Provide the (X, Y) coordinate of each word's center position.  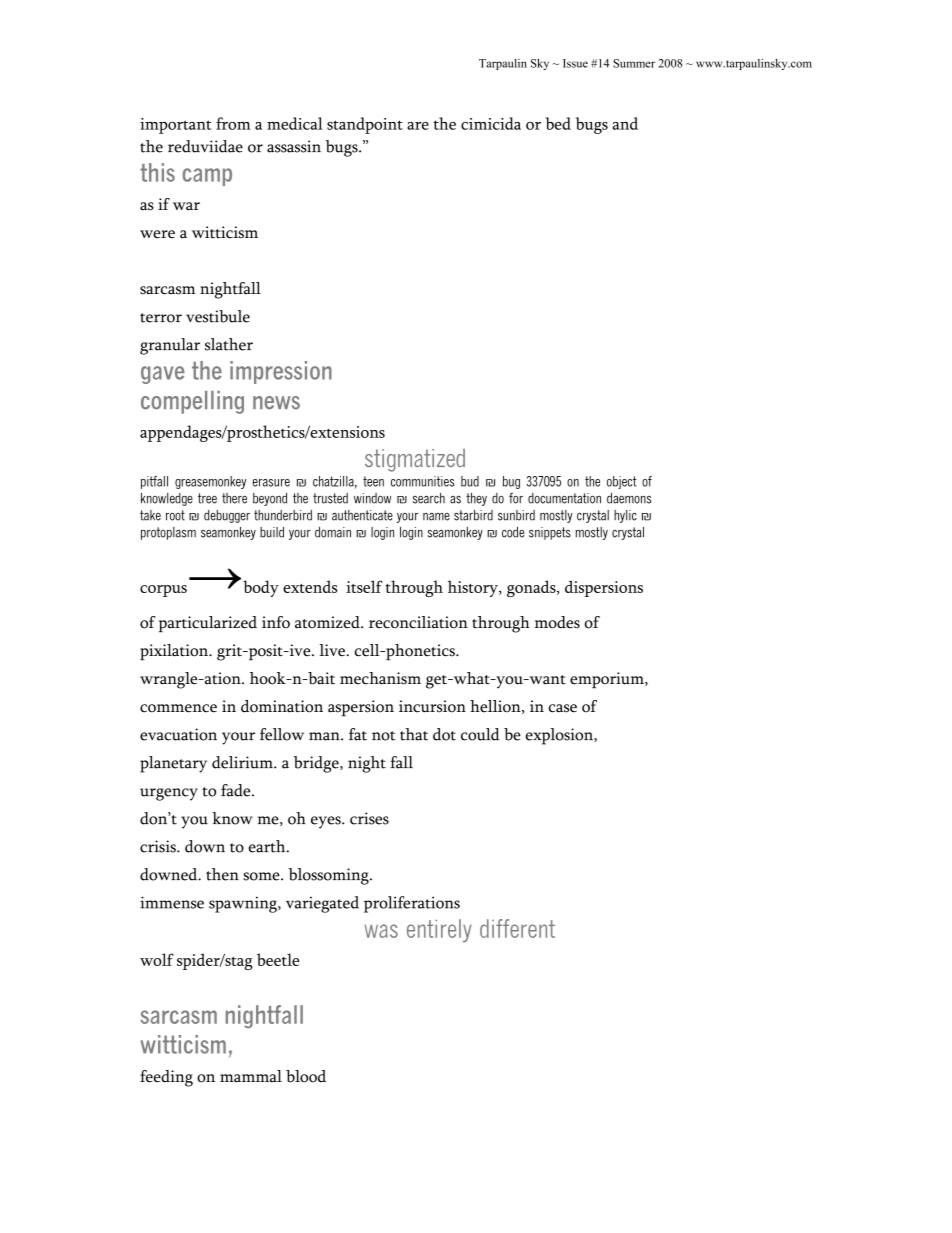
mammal (251, 1076)
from (233, 123)
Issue (575, 63)
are (418, 126)
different (517, 928)
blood (306, 1076)
